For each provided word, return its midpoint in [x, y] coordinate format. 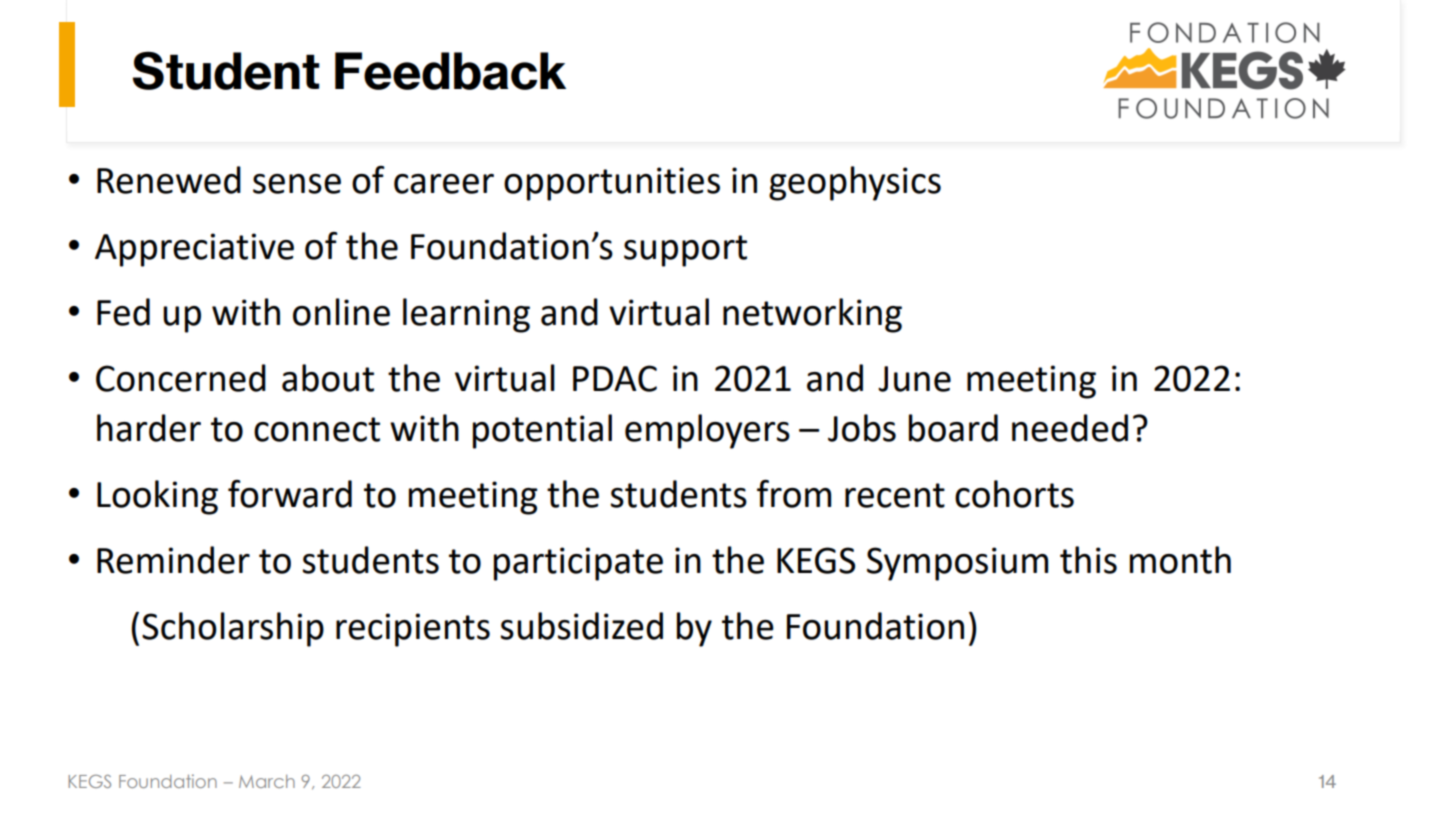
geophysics [855, 183]
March [267, 781]
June [914, 379]
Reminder [173, 560]
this [1088, 560]
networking [812, 315]
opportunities [612, 184]
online [341, 312]
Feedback [450, 71]
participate [578, 564]
